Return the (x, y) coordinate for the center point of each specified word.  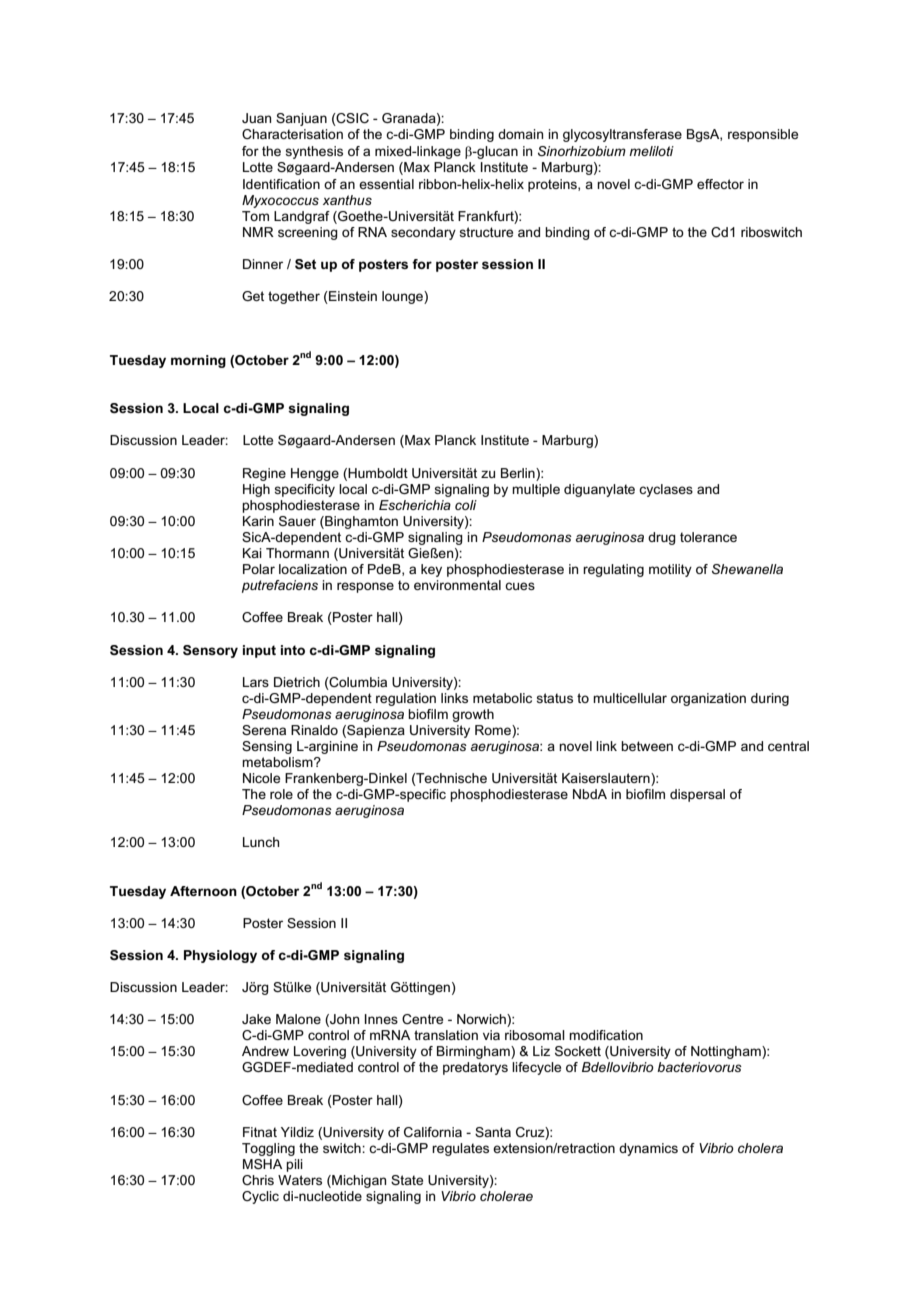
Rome (494, 731)
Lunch (261, 842)
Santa (493, 1132)
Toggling (268, 1149)
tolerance (708, 537)
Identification (281, 184)
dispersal (697, 795)
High (256, 490)
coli (466, 505)
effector (720, 184)
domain (520, 134)
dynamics (648, 1149)
